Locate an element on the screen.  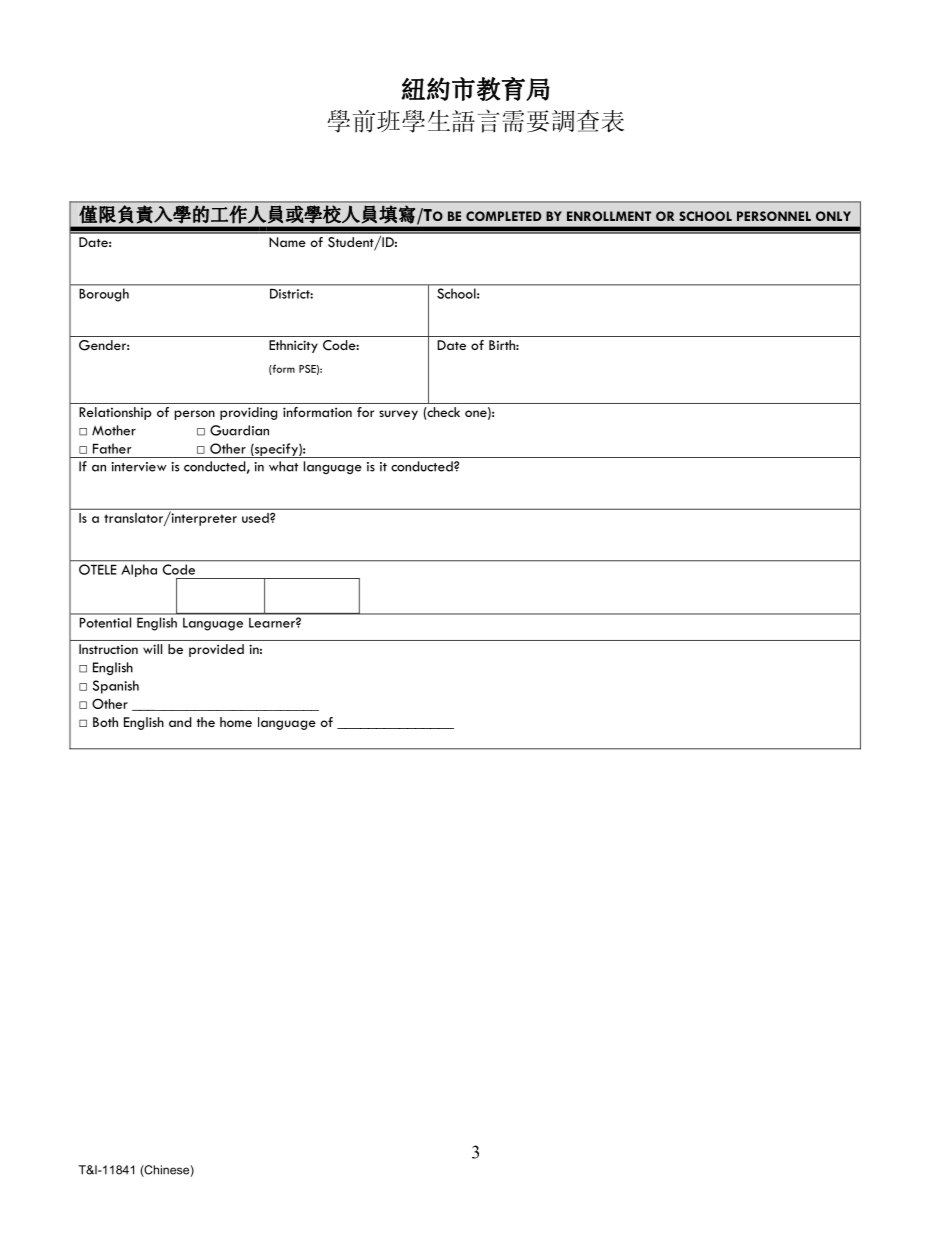
what is located at coordinates (283, 466).
